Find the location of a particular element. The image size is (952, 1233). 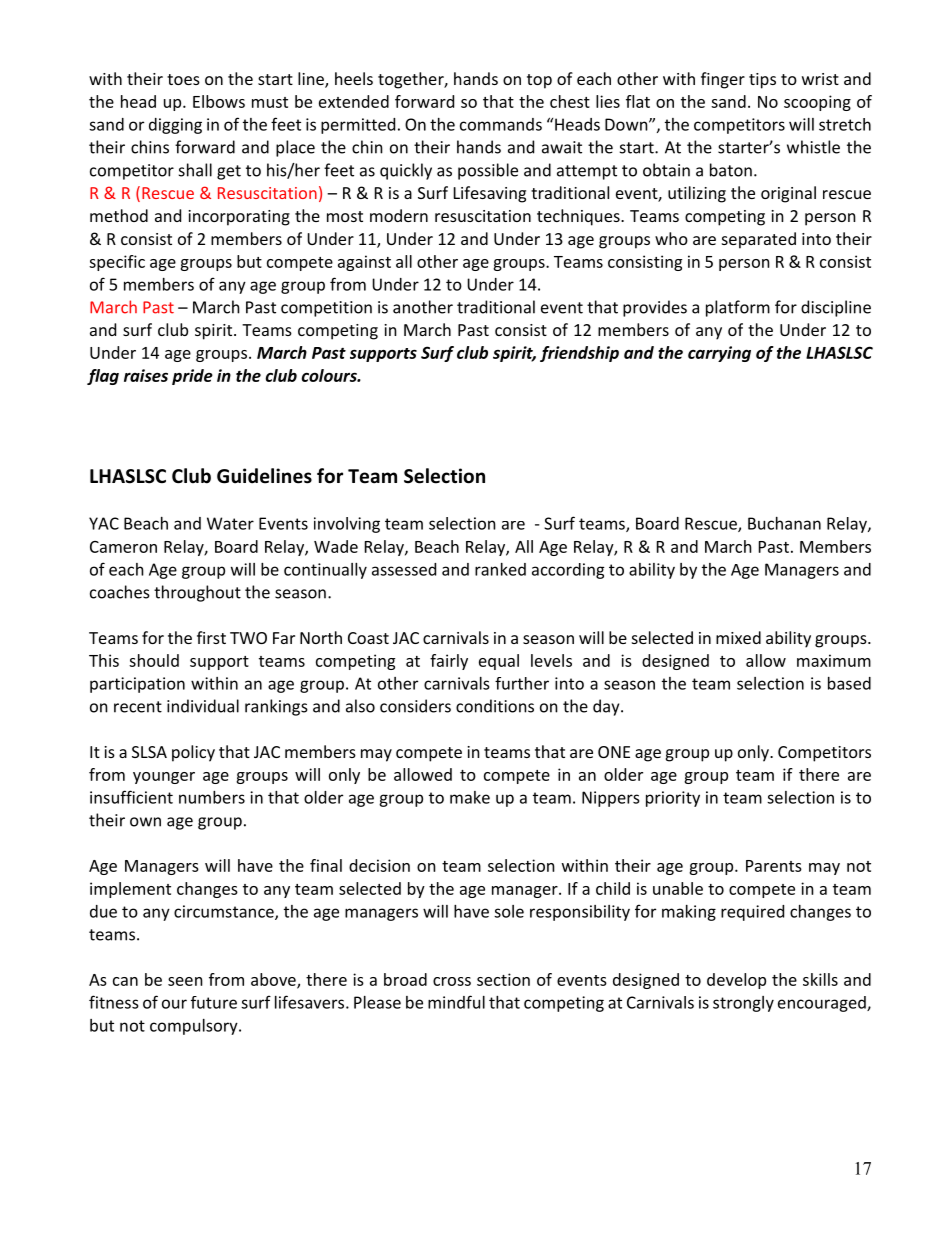

future is located at coordinates (214, 1002).
